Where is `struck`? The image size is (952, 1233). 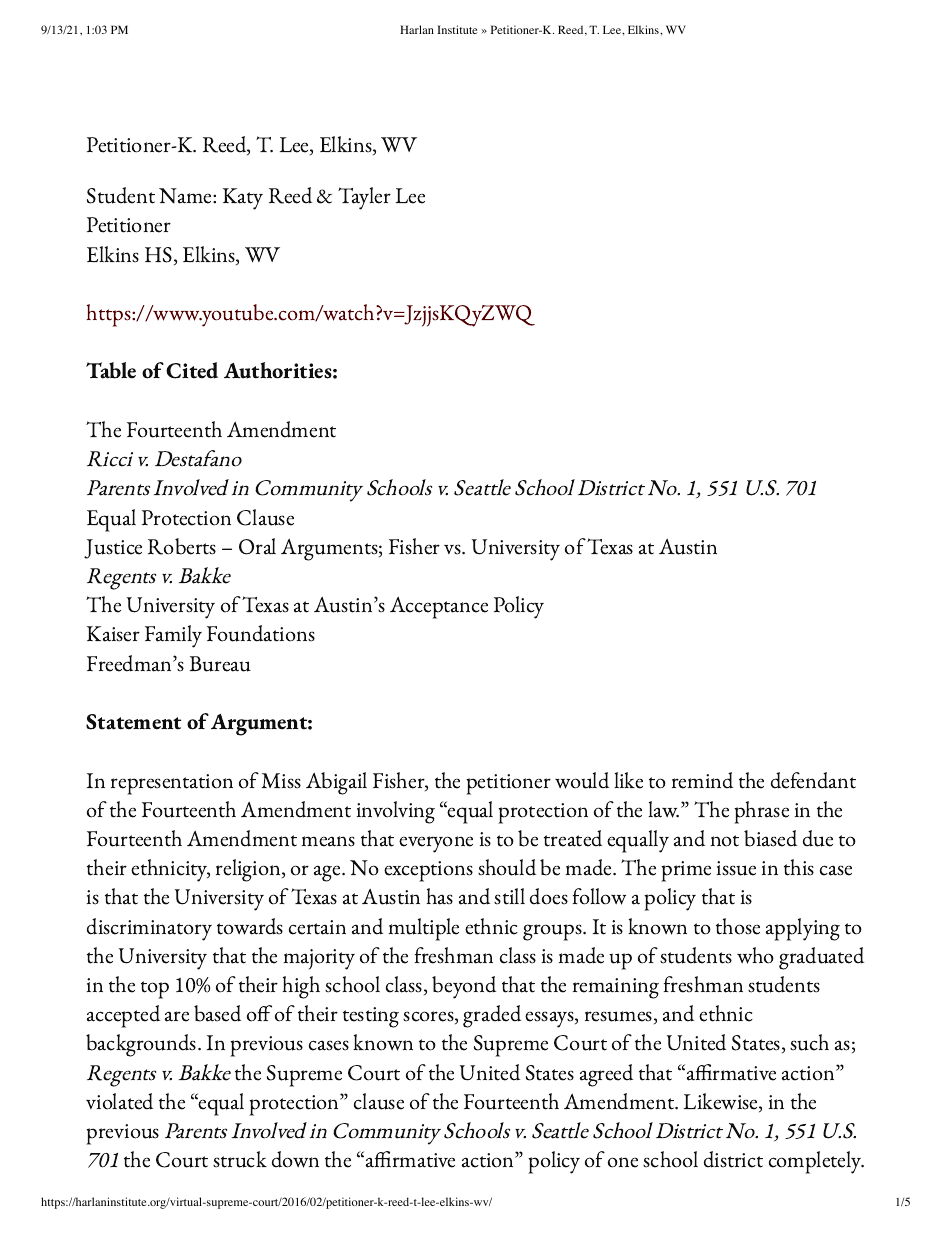 struck is located at coordinates (240, 1159).
